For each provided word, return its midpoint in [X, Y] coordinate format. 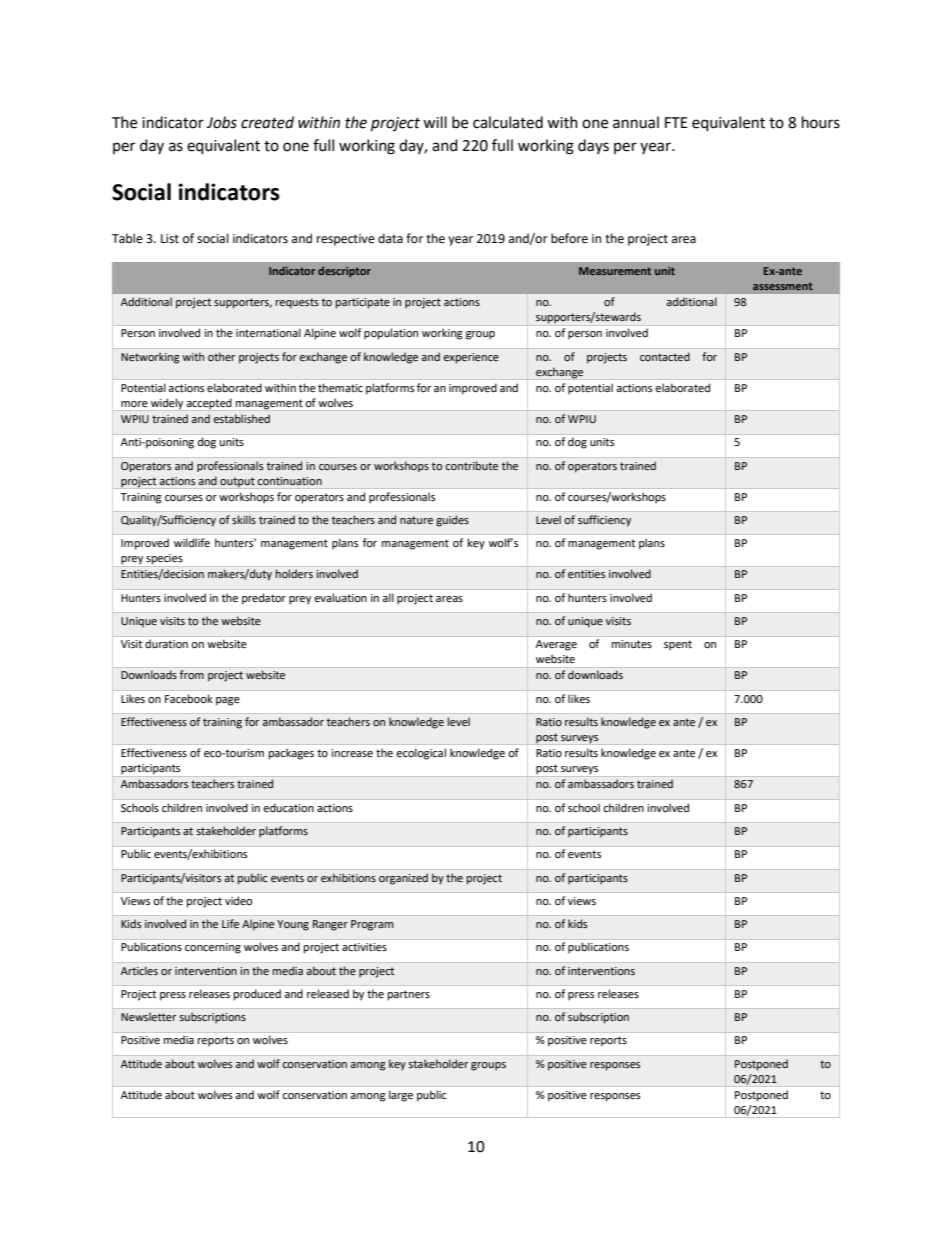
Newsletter [149, 1016]
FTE [676, 122]
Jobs [221, 122]
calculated [508, 122]
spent [678, 645]
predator [264, 599]
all [388, 597]
